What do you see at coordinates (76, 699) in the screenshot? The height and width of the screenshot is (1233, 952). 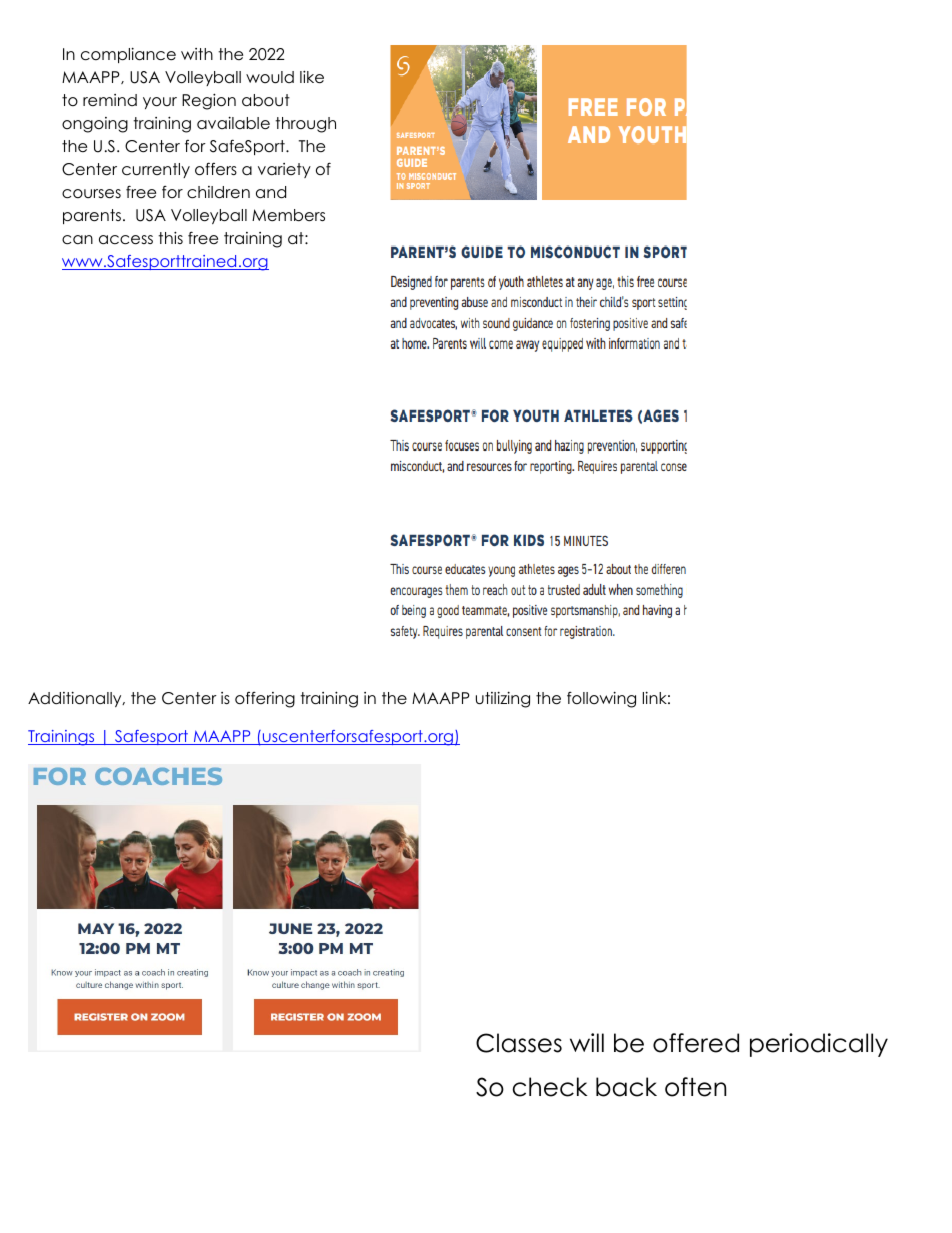 I see `Additionally` at bounding box center [76, 699].
